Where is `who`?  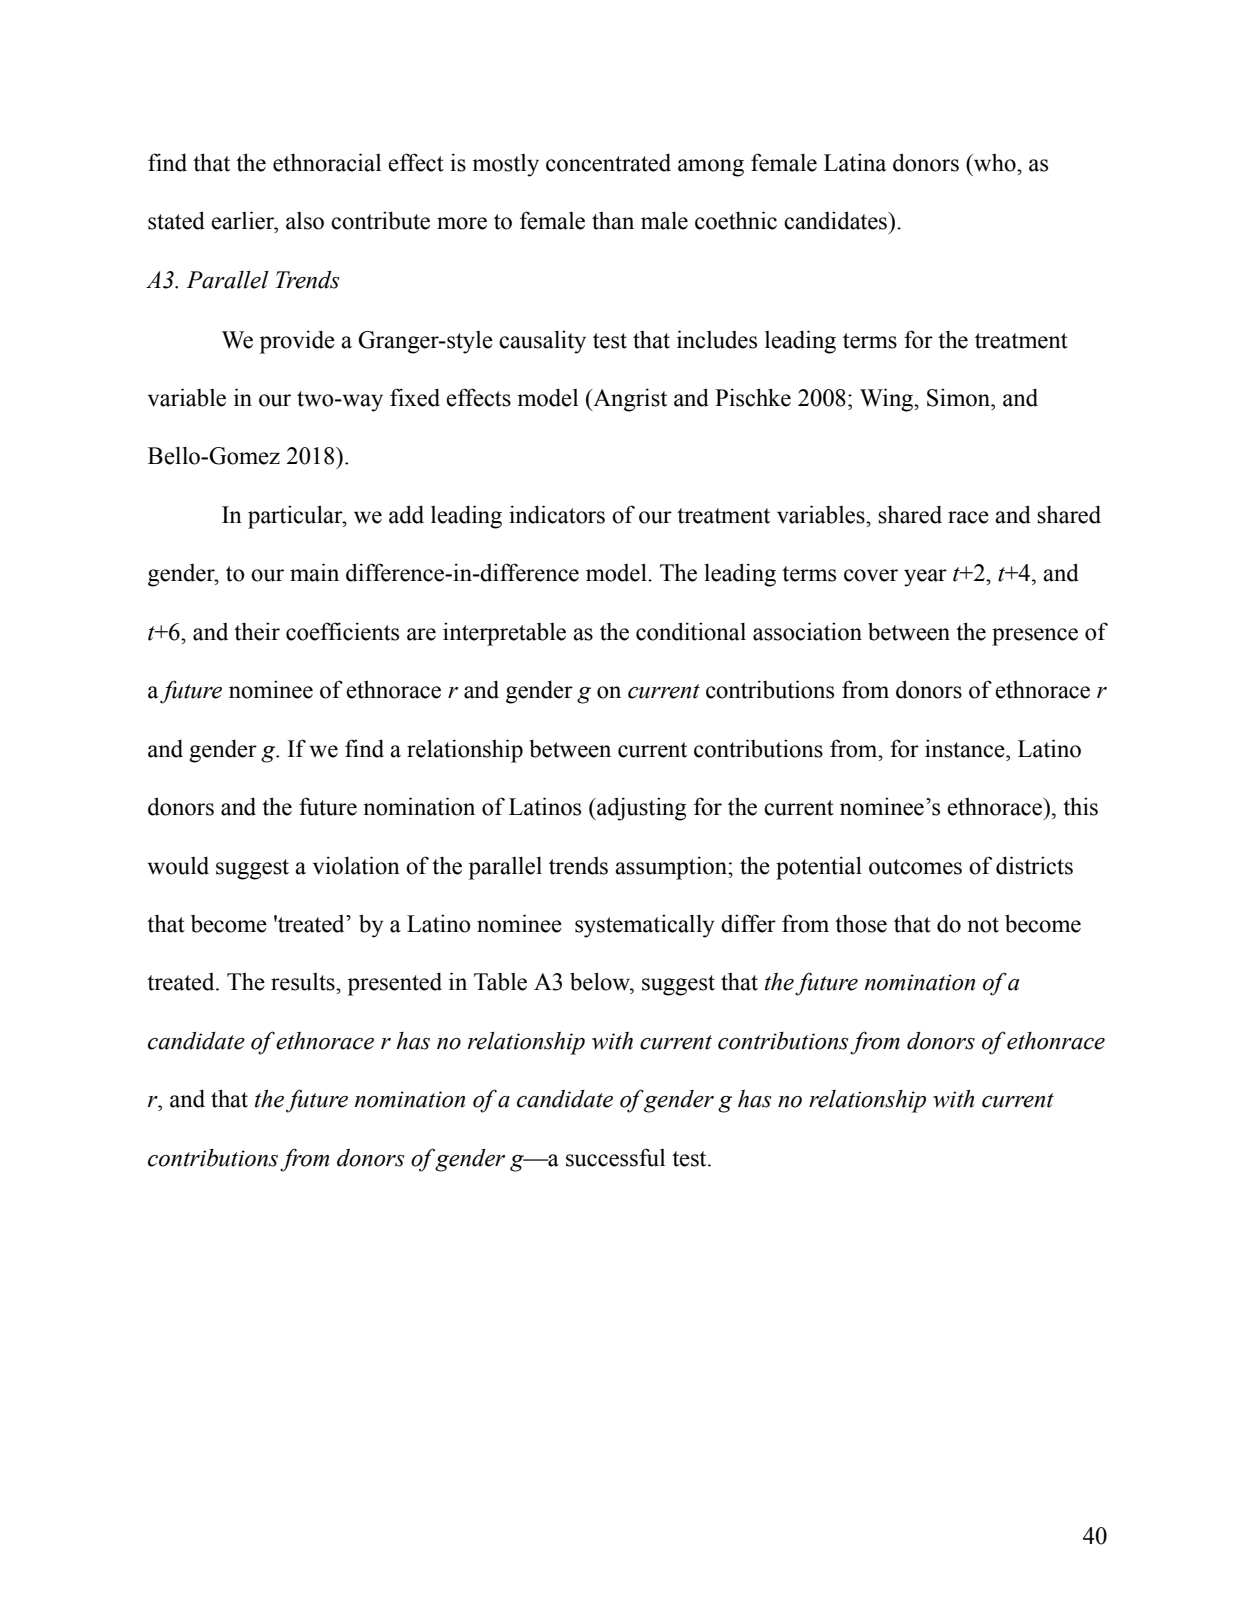
who is located at coordinates (995, 162).
